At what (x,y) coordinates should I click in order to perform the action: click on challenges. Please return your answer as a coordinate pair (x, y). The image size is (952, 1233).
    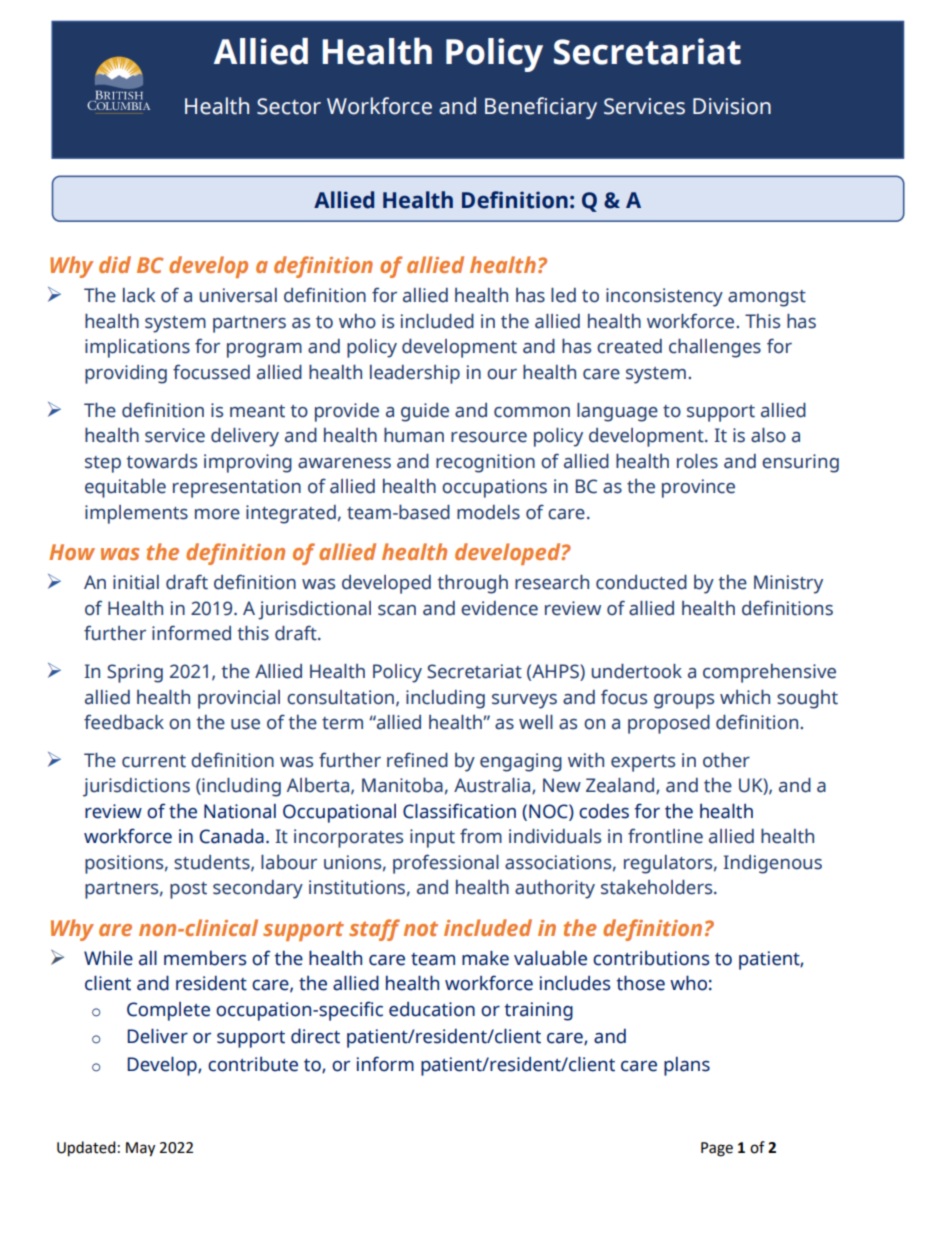
    Looking at the image, I should click on (715, 348).
